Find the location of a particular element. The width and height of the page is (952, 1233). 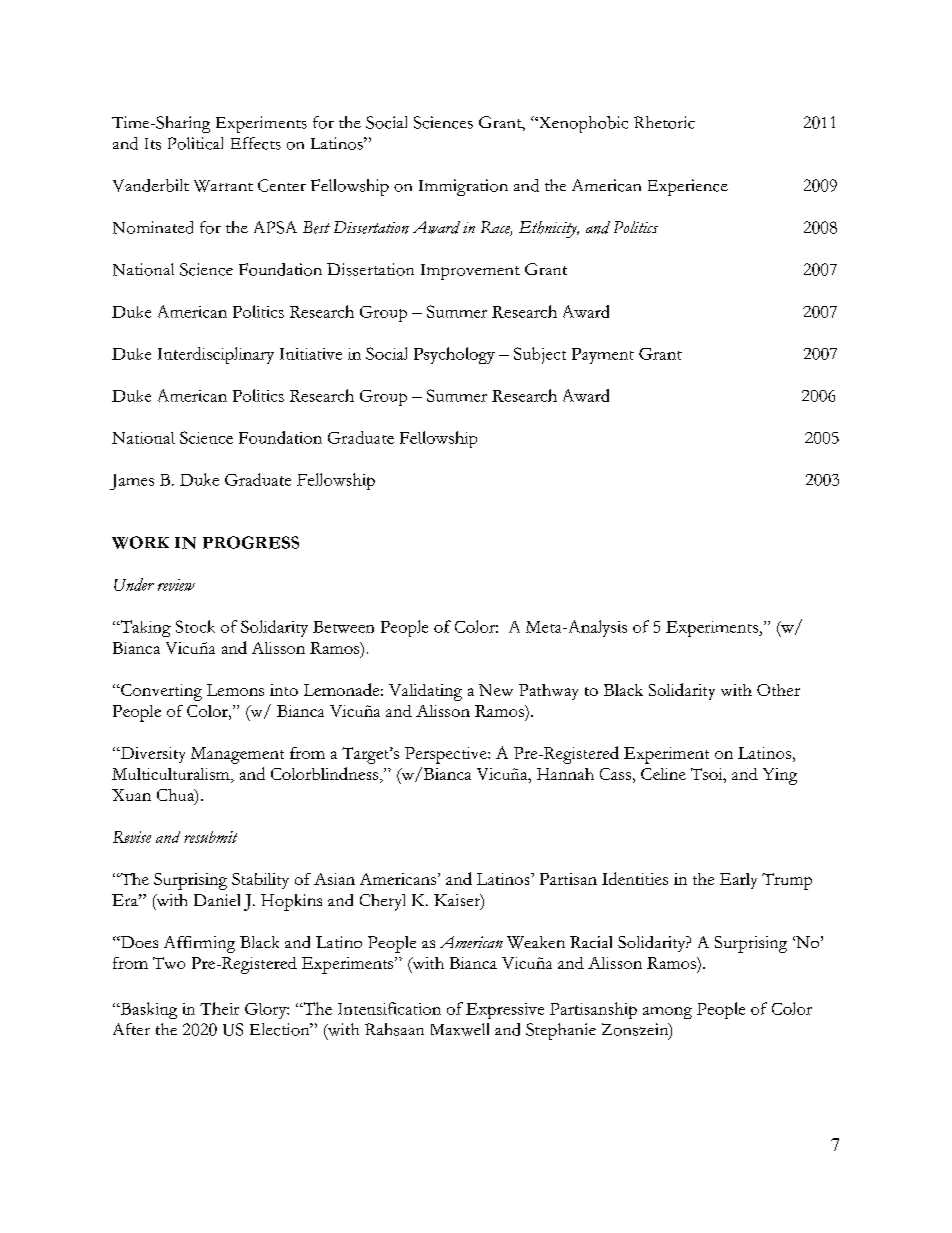

Experience is located at coordinates (688, 187).
